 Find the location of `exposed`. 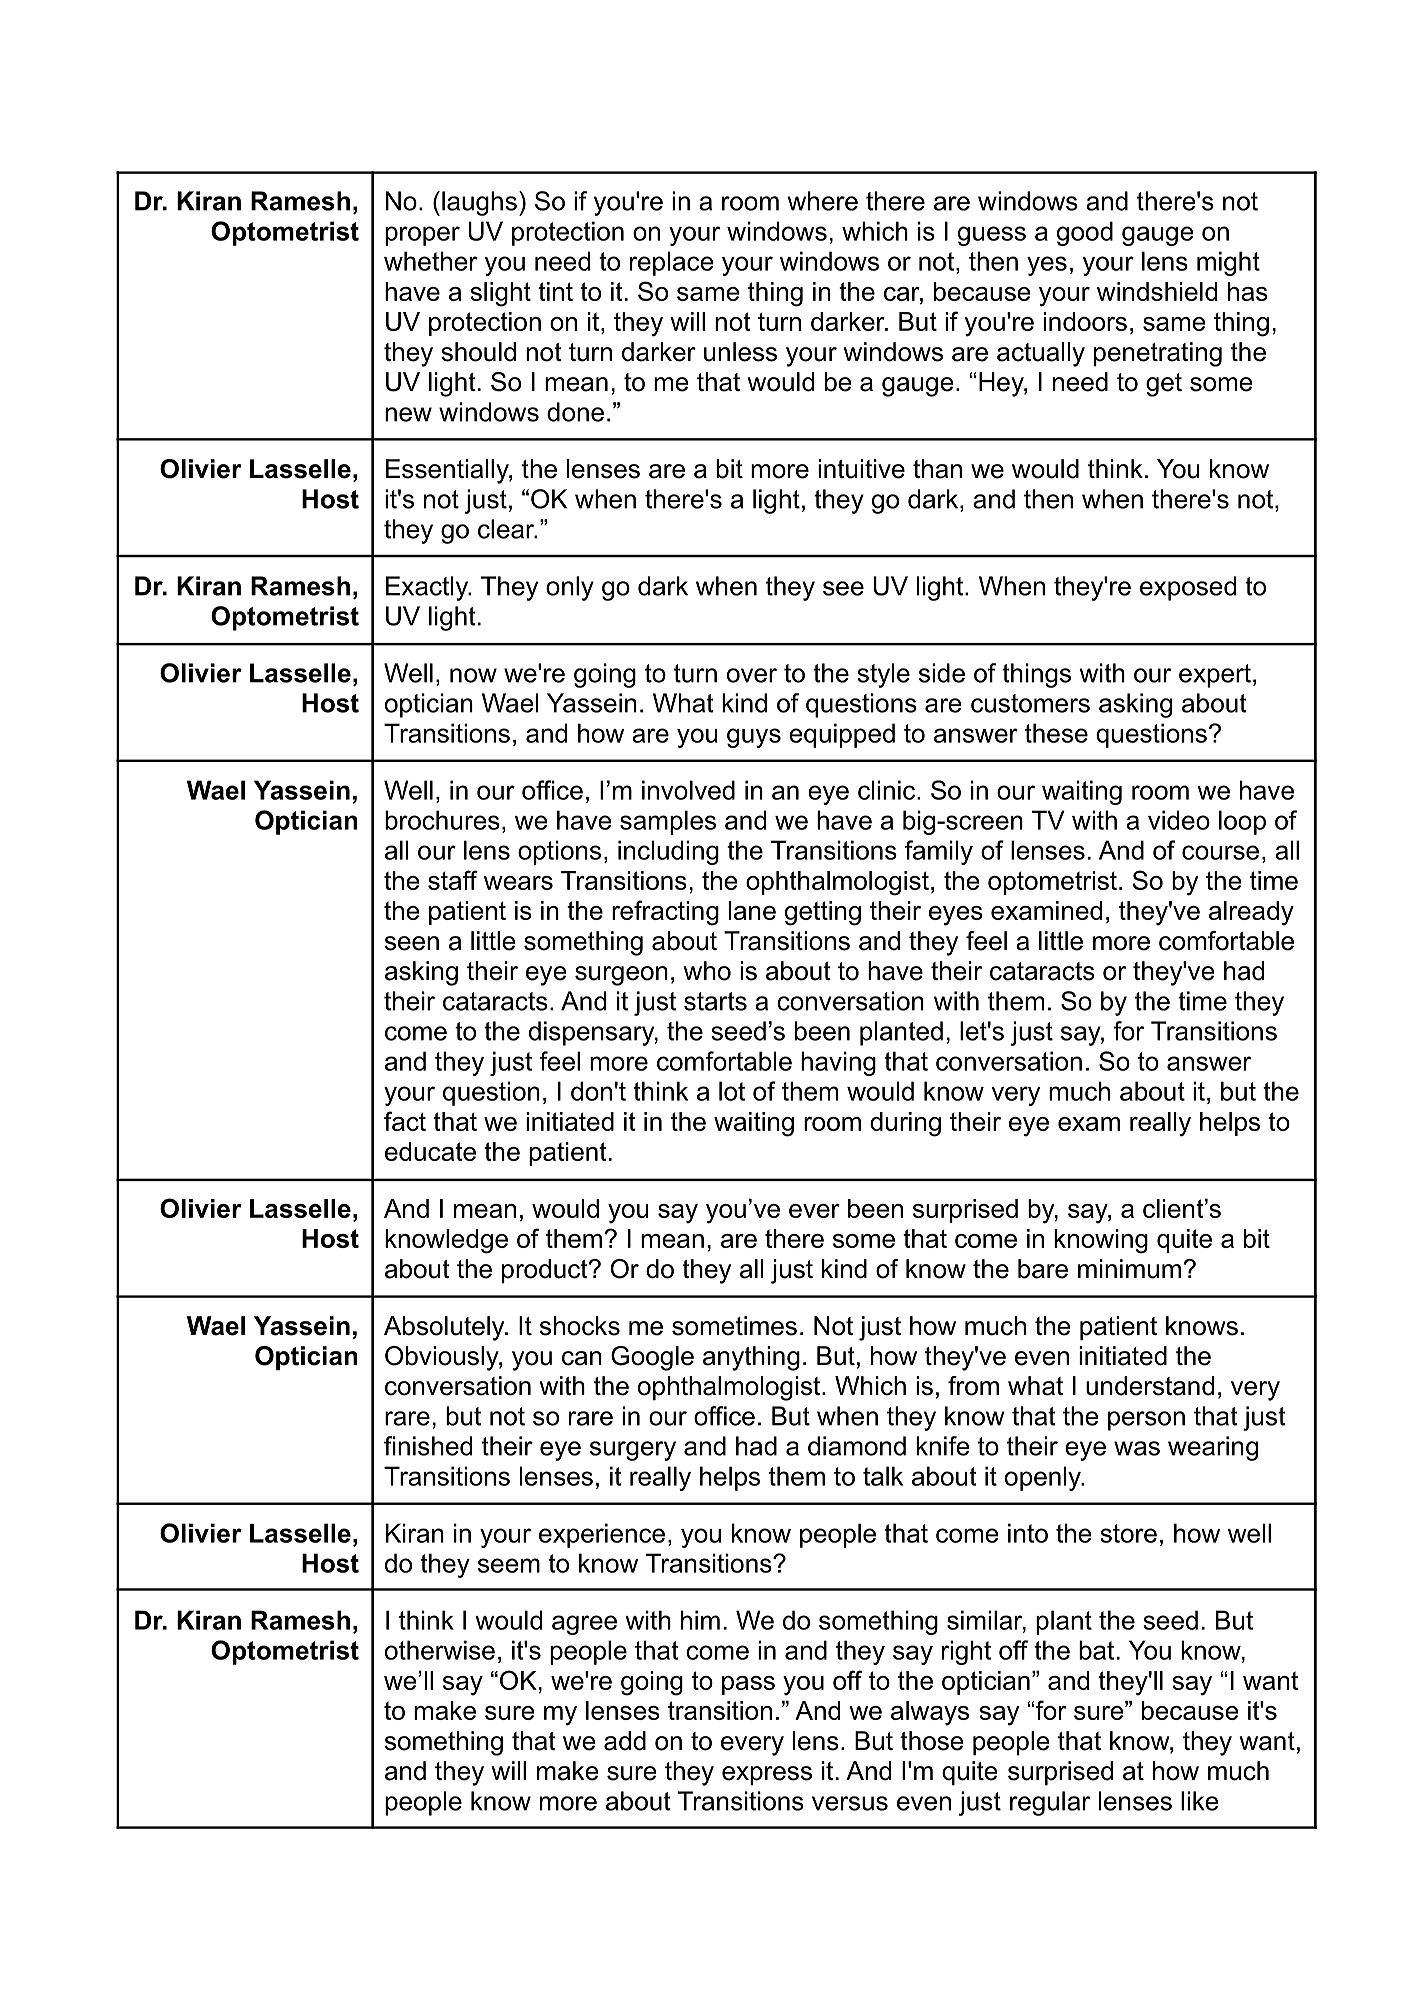

exposed is located at coordinates (1188, 588).
